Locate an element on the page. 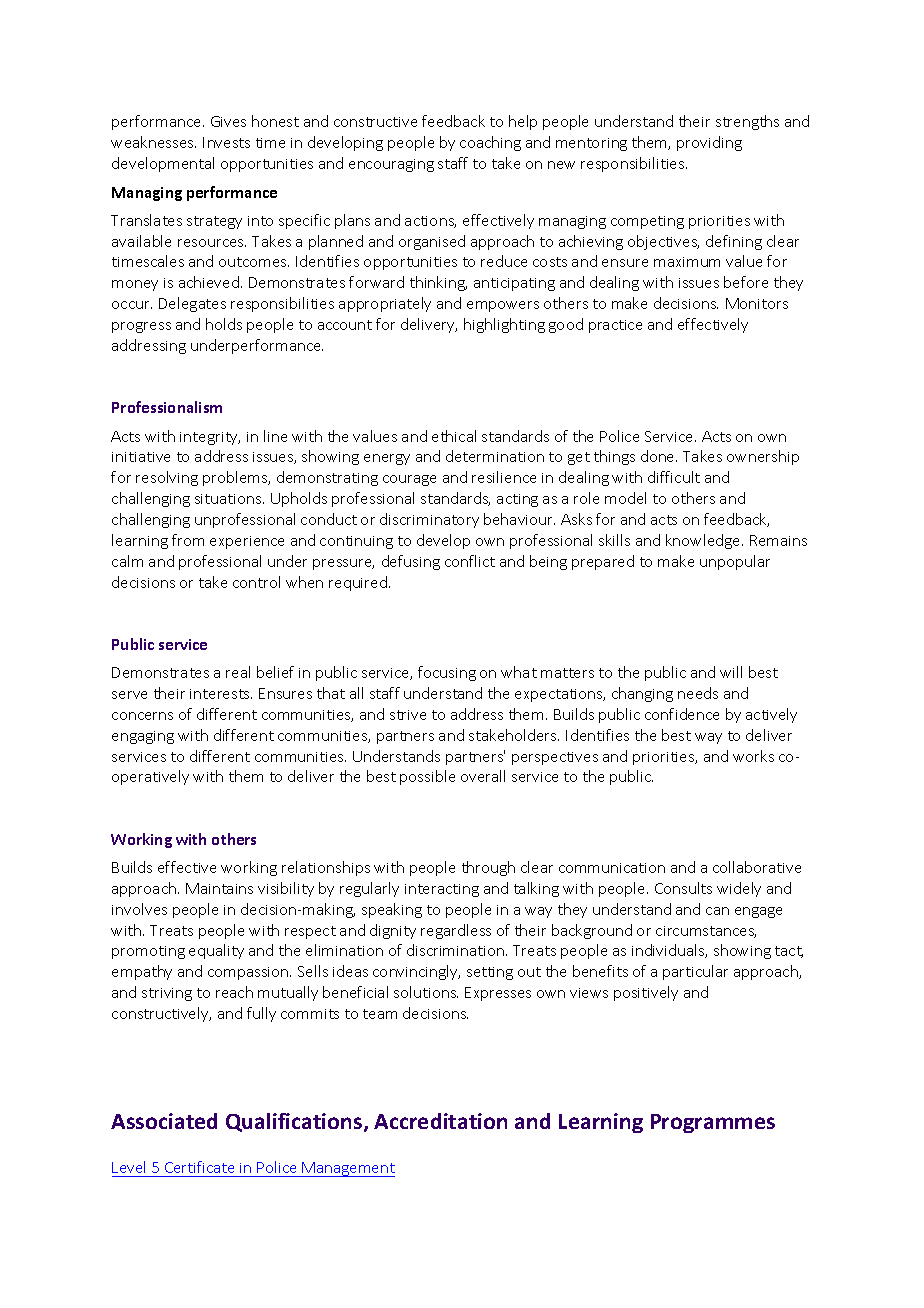 This image has width=924, height=1308. coaching is located at coordinates (490, 143).
